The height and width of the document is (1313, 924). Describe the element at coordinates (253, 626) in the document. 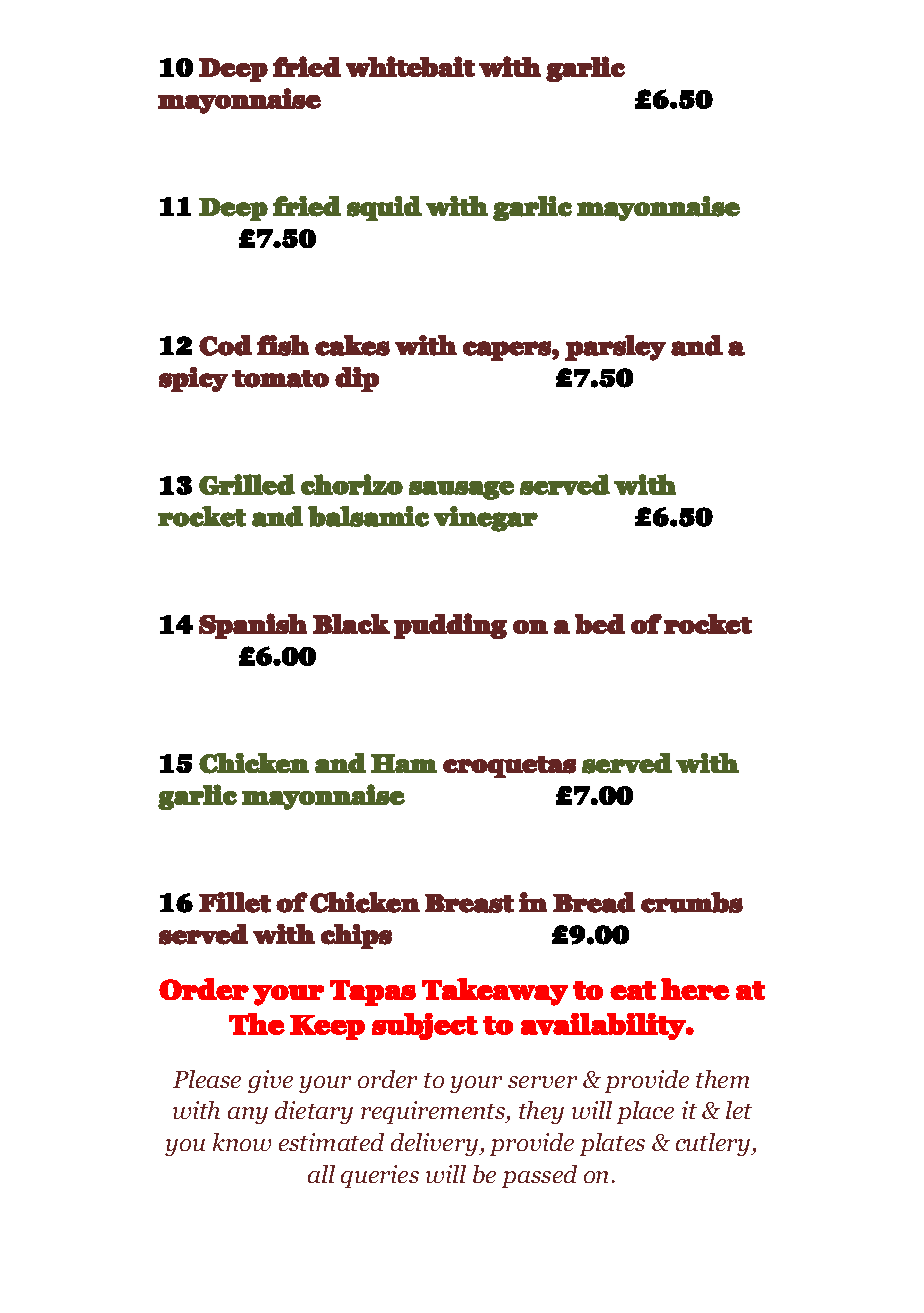

I see `Spanish` at that location.
